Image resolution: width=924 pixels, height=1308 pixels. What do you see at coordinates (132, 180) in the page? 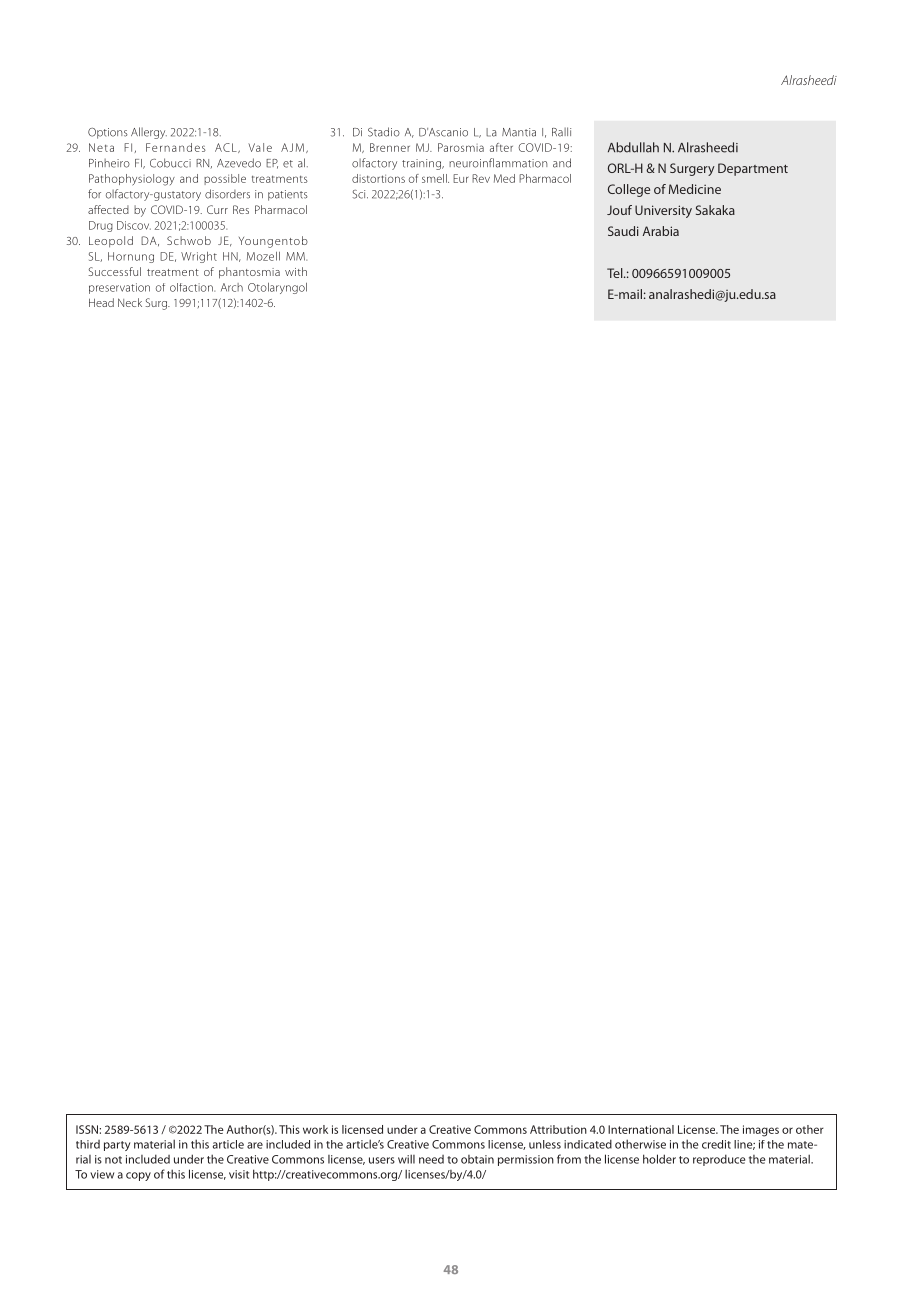
I see `Pathophysiology` at bounding box center [132, 180].
